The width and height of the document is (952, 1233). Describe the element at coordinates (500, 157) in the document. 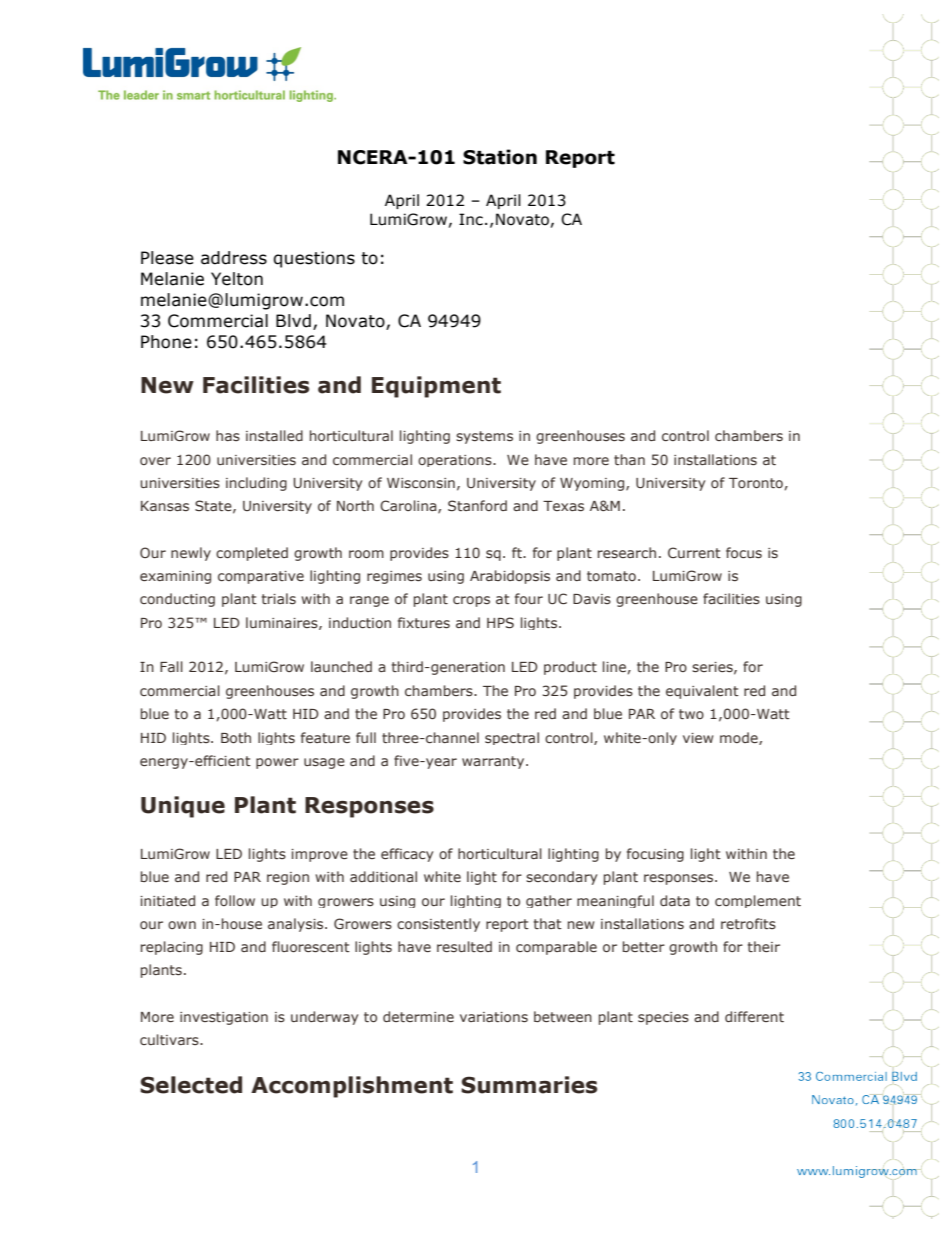

I see `Station` at that location.
